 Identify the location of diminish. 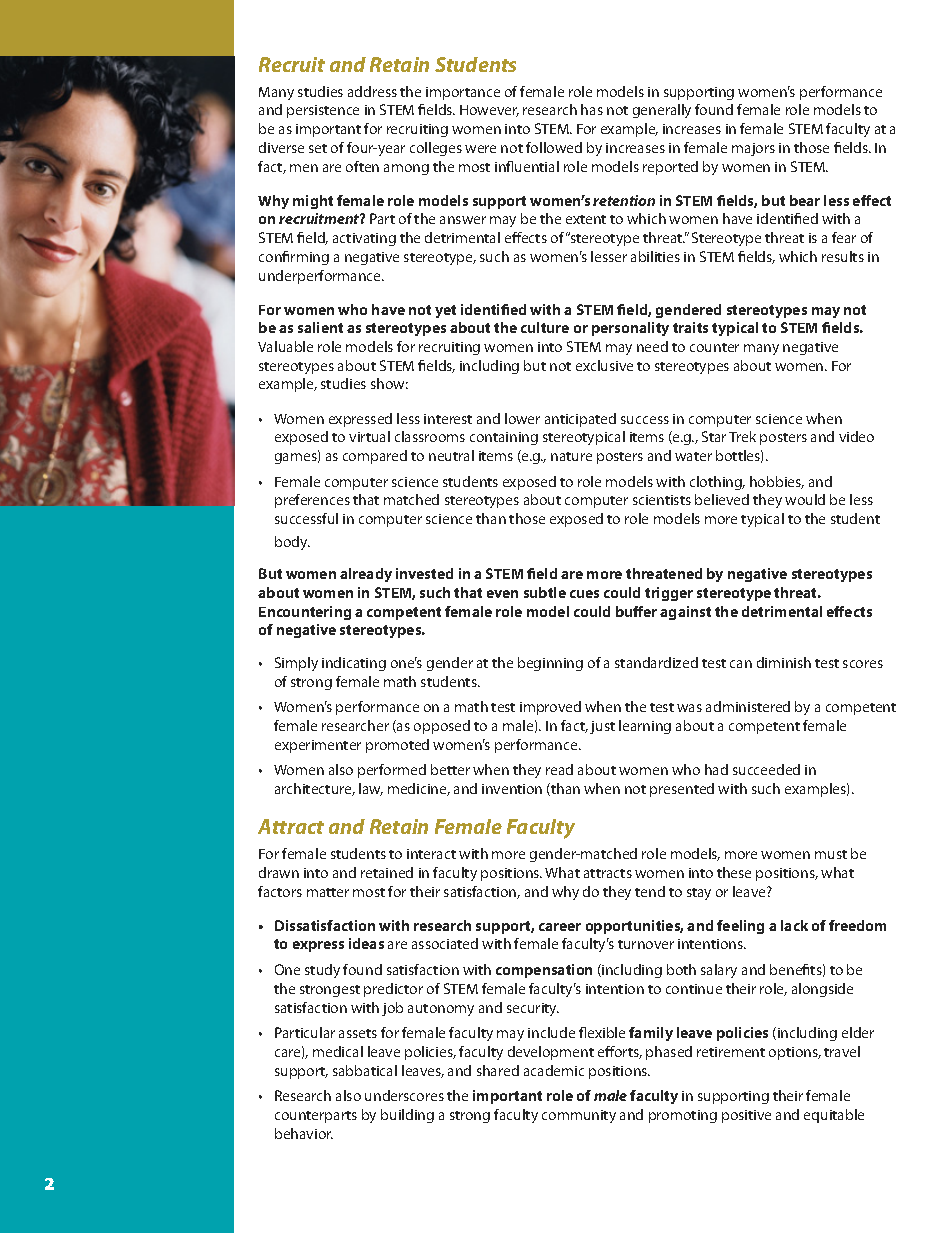
(784, 662).
